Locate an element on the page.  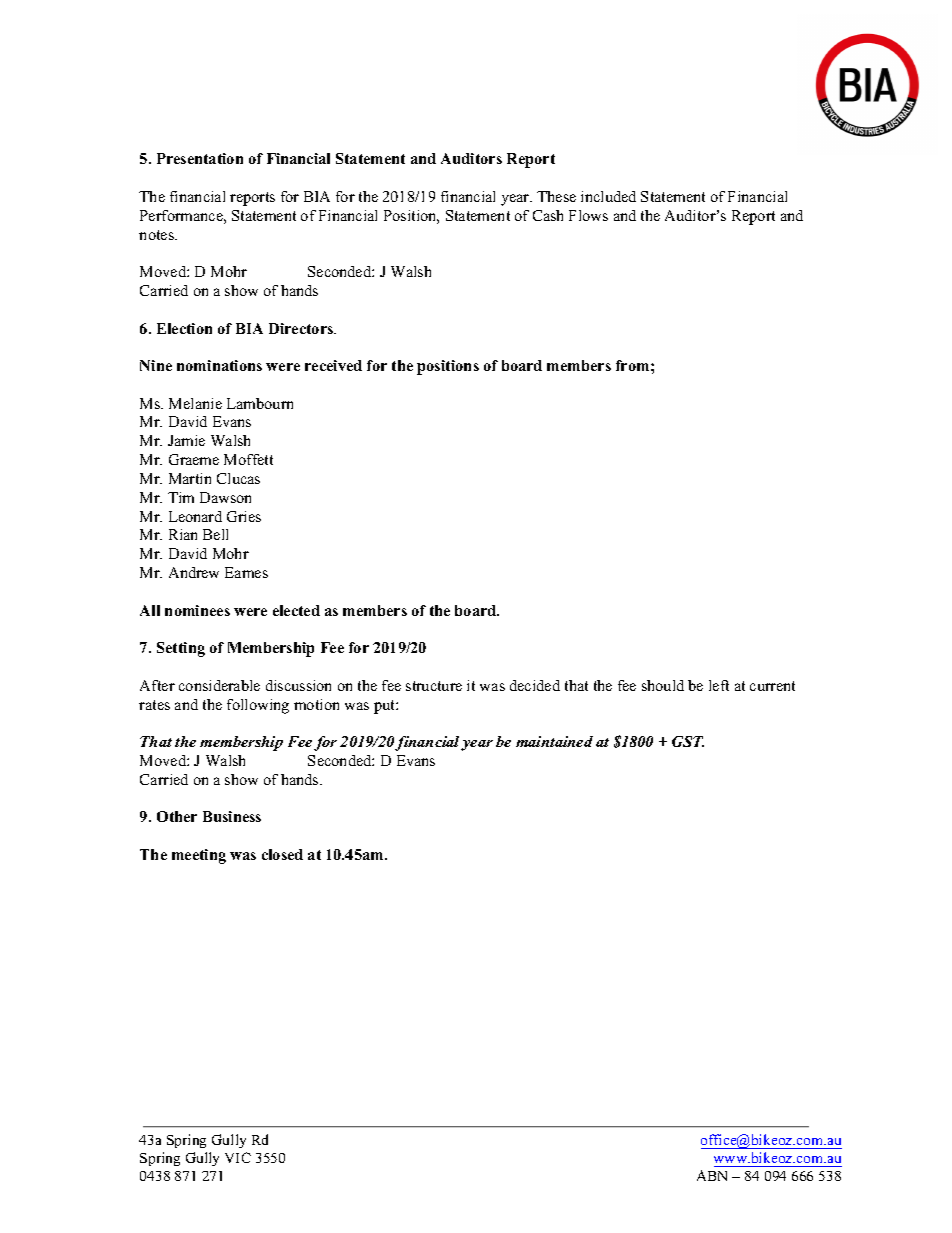
considerable is located at coordinates (219, 685).
